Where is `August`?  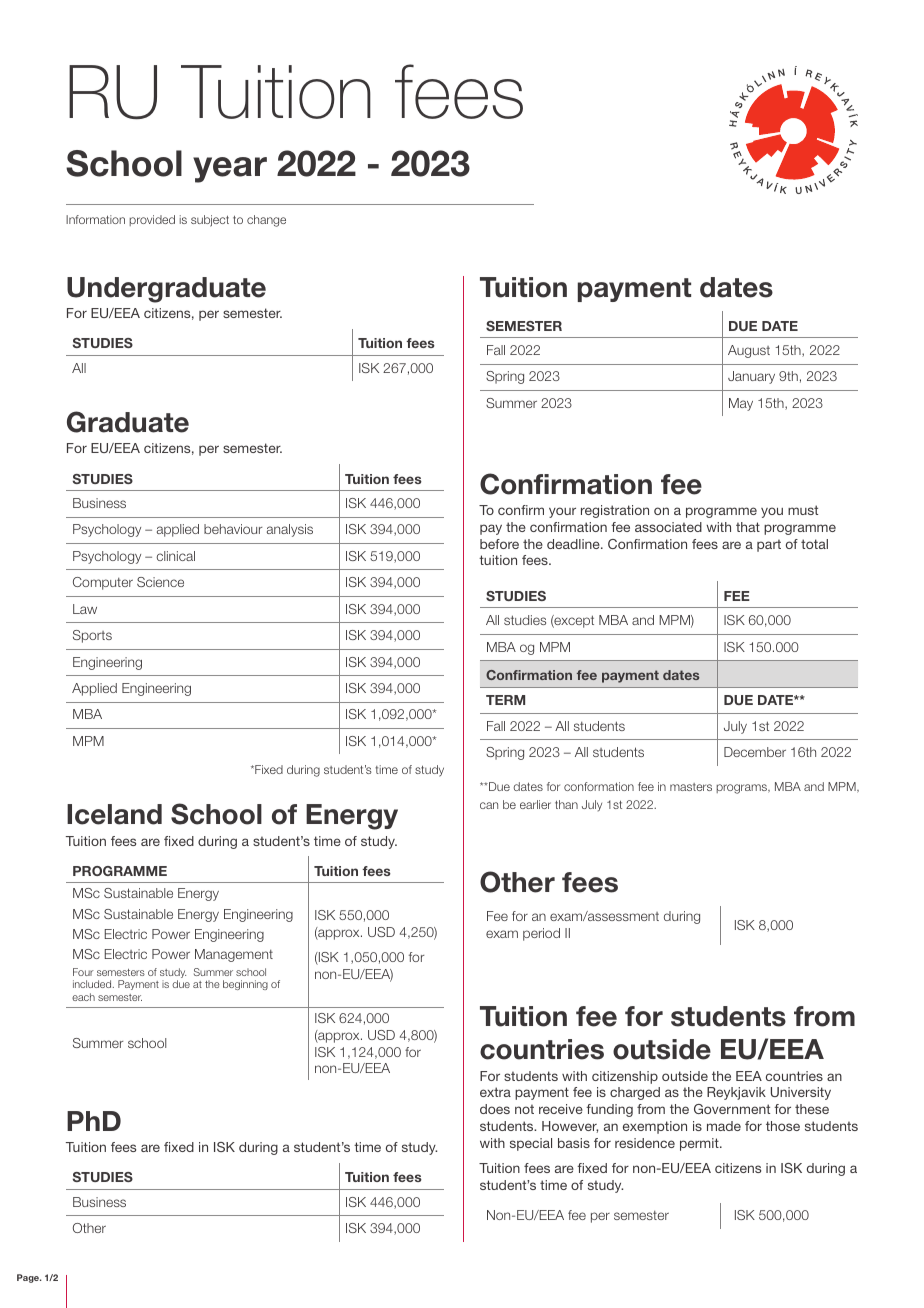
August is located at coordinates (749, 351).
